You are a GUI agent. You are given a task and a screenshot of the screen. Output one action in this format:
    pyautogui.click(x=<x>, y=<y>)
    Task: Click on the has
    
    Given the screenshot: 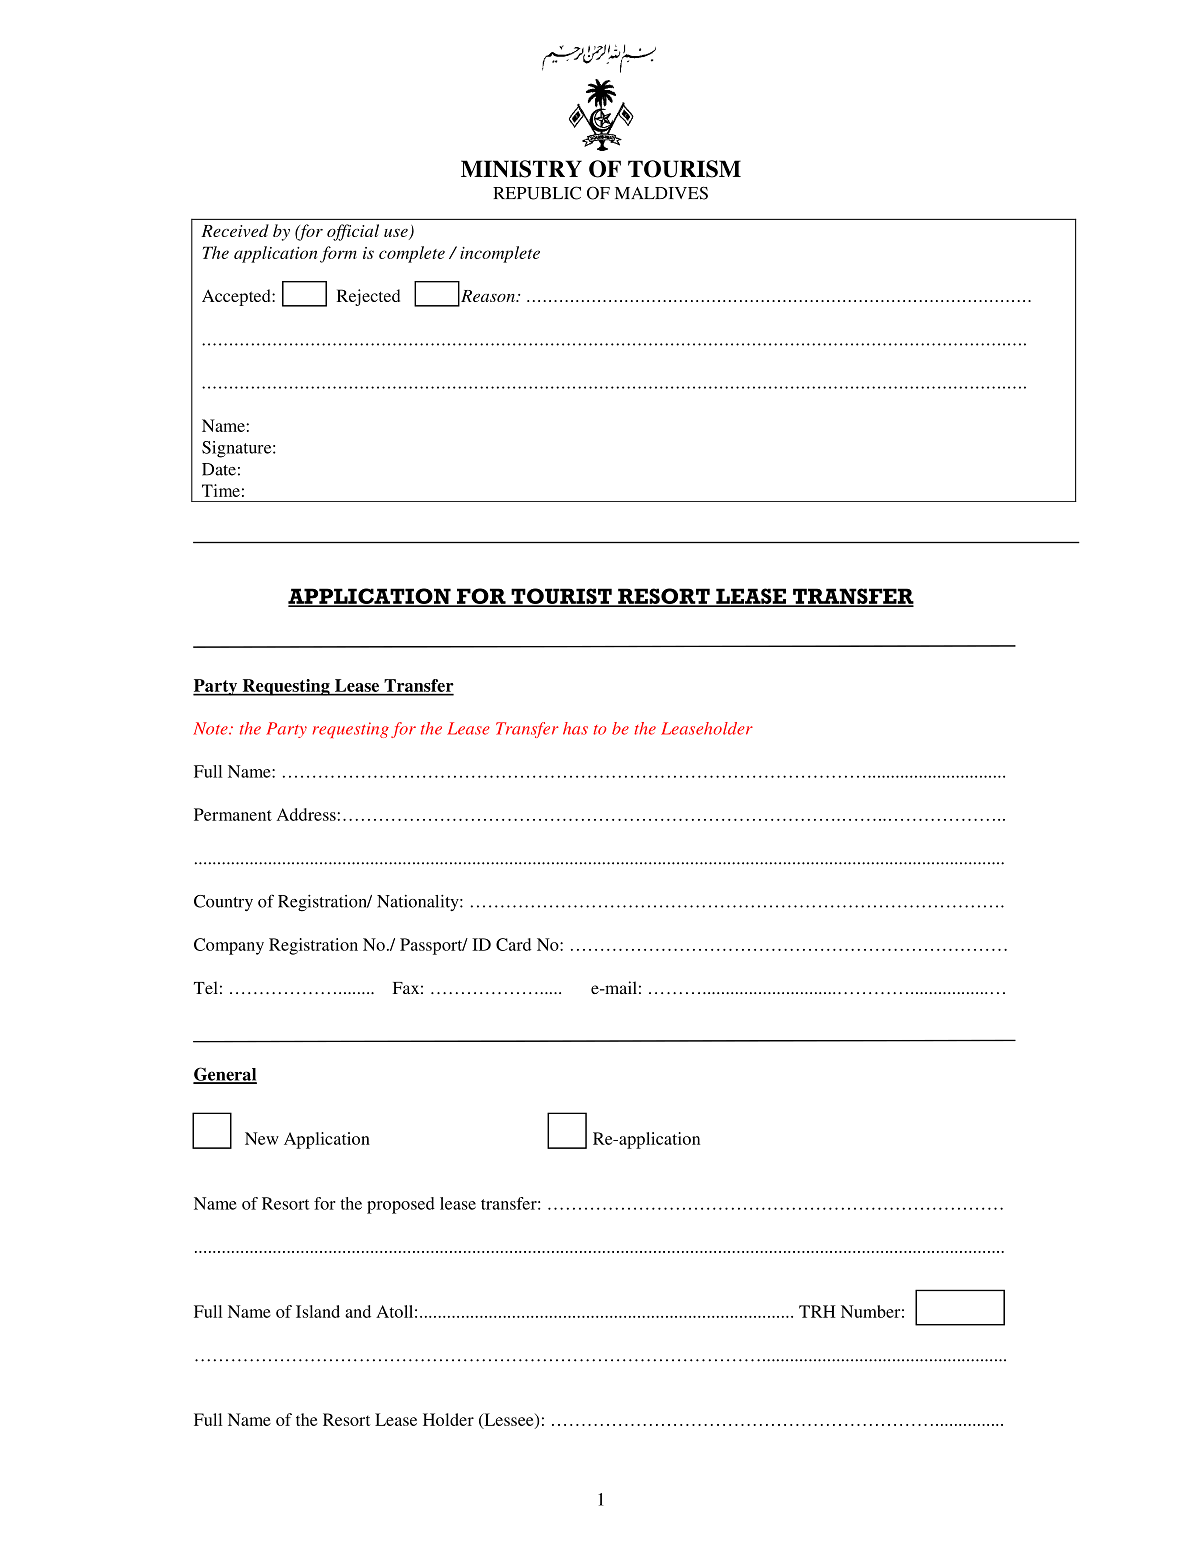 What is the action you would take?
    pyautogui.click(x=575, y=728)
